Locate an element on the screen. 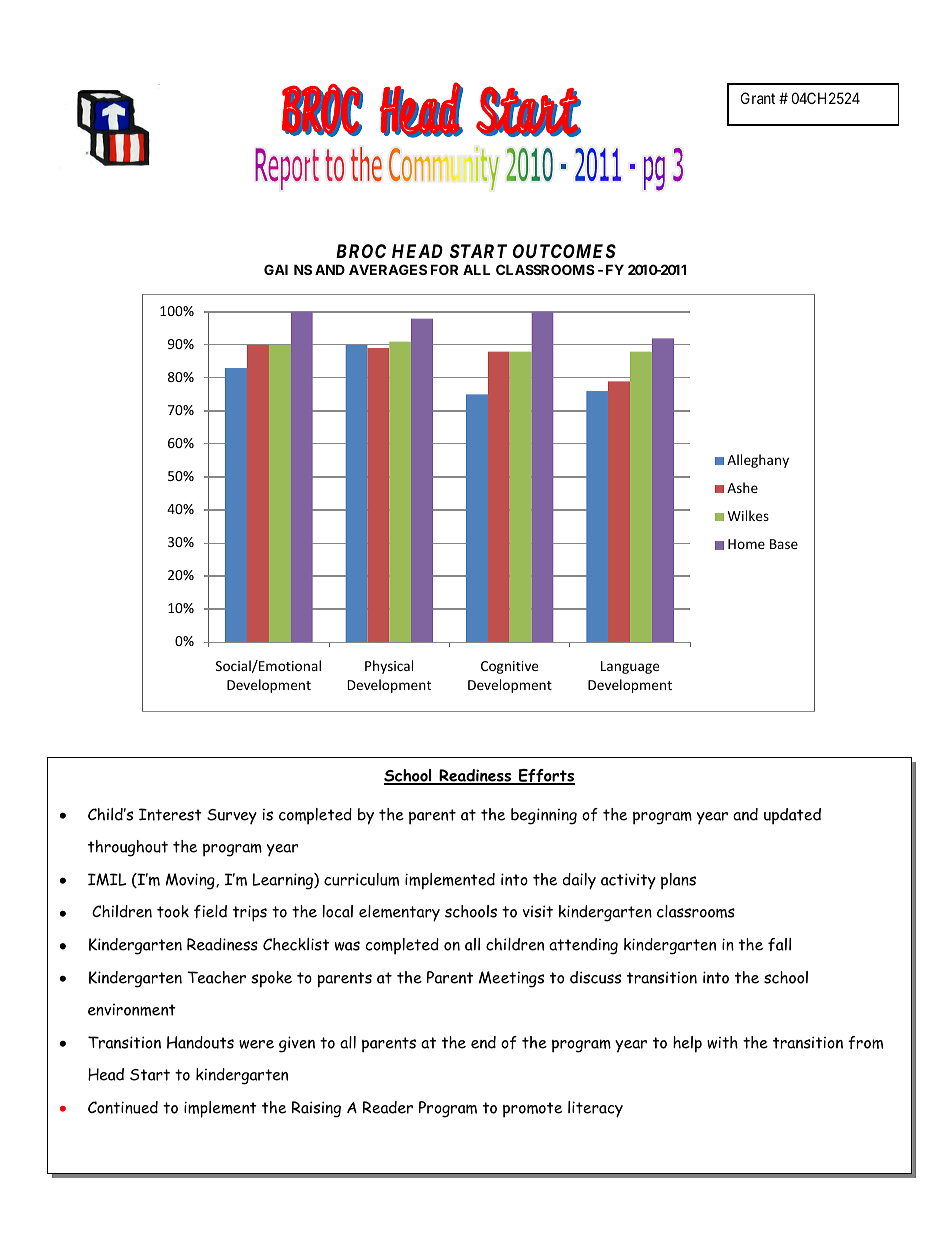 This screenshot has width=952, height=1233. fall is located at coordinates (779, 944).
